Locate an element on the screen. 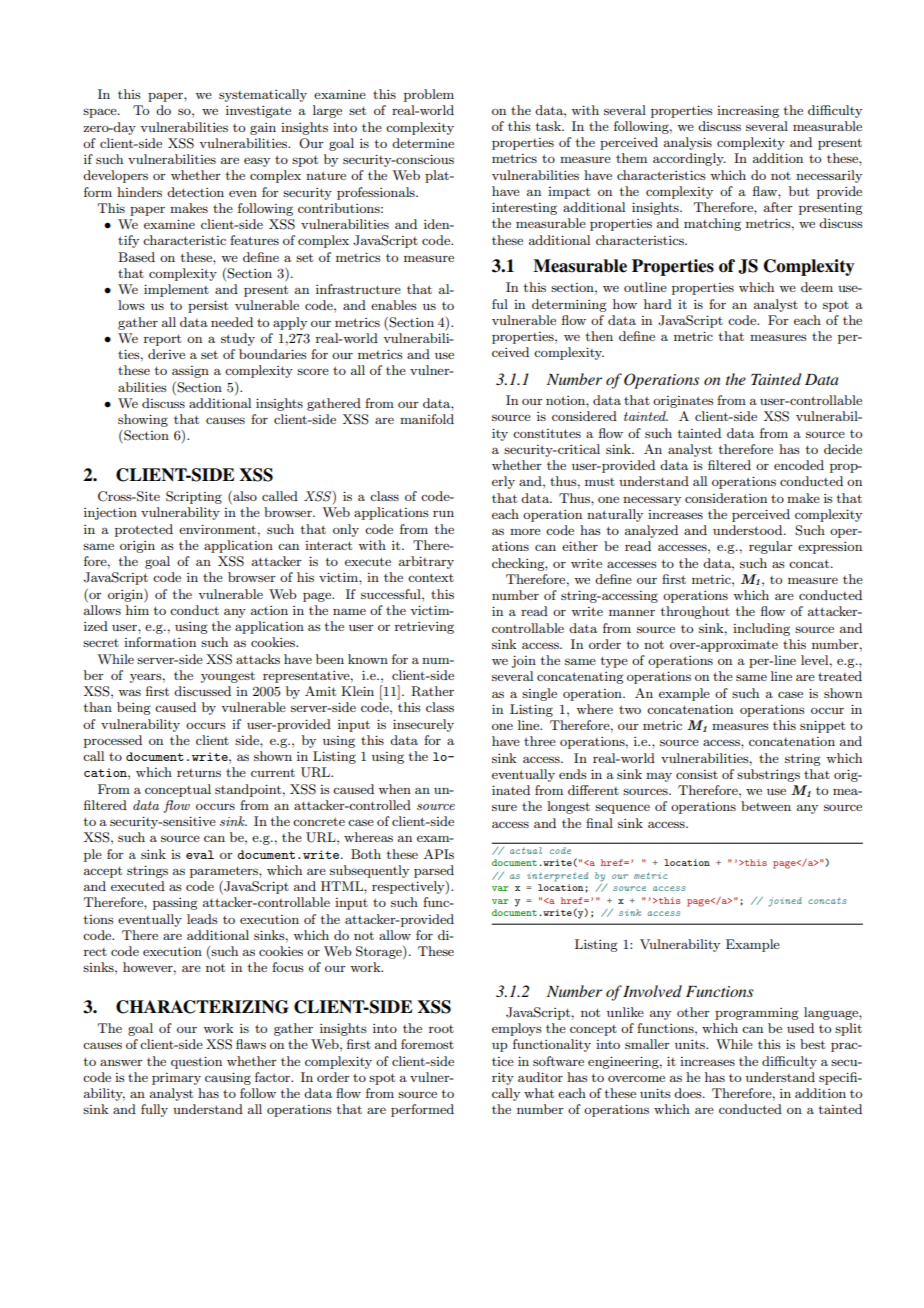 The width and height of the screenshot is (924, 1308). context is located at coordinates (431, 577).
